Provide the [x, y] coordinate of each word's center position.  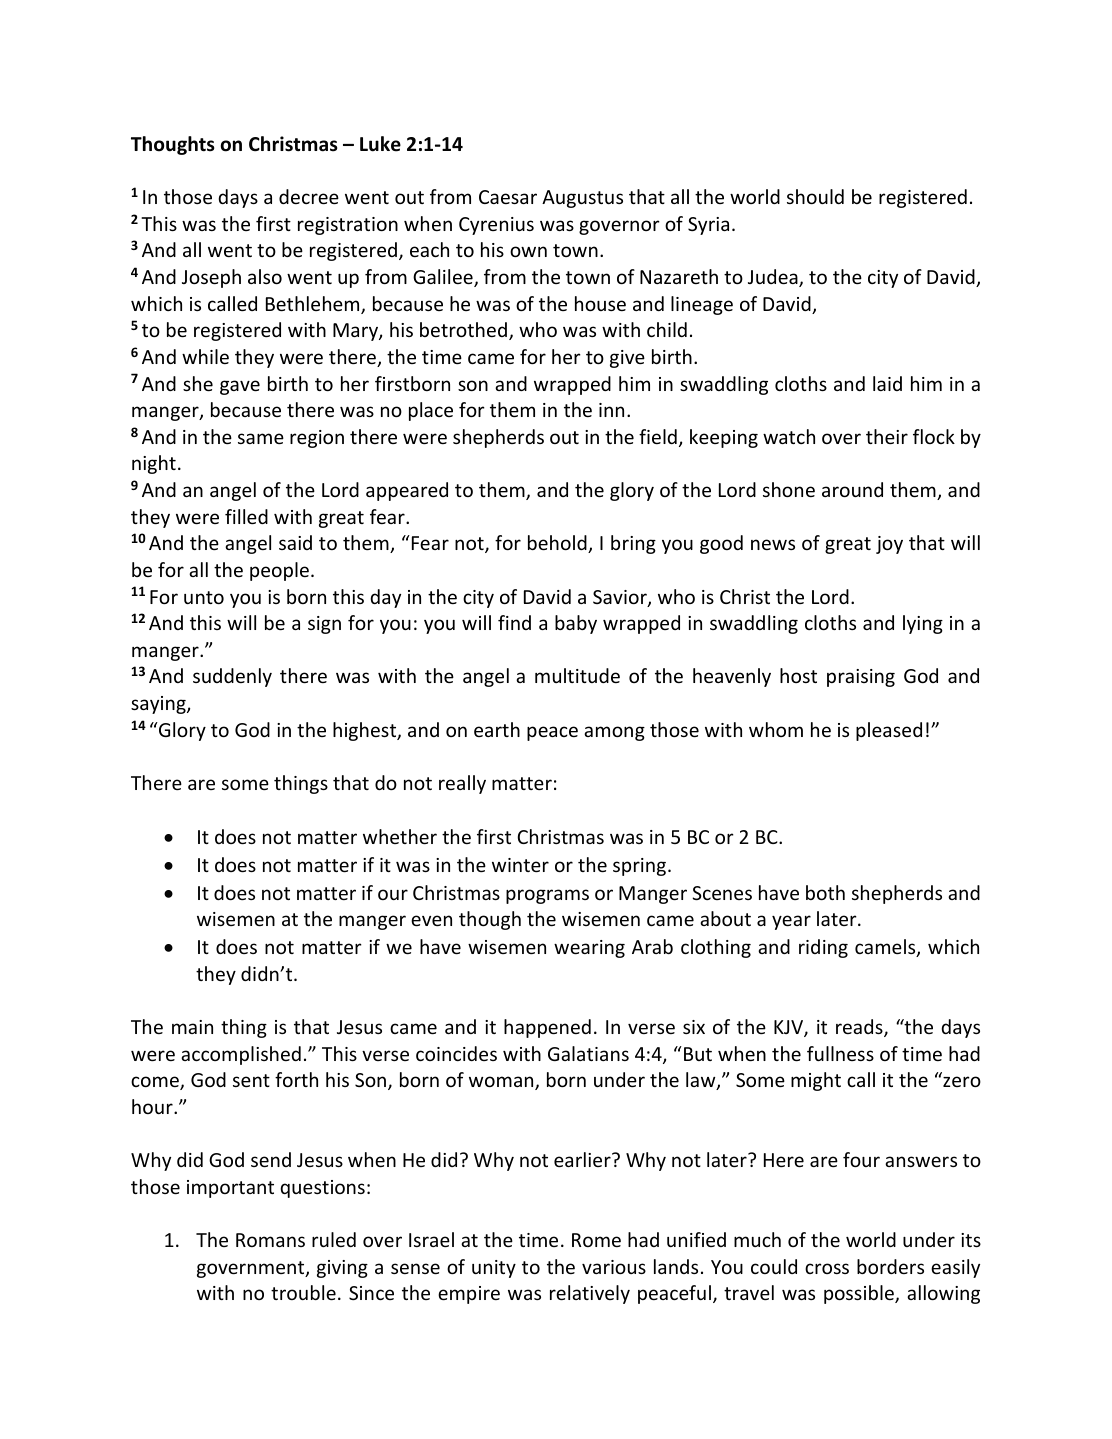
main [192, 1027]
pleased [889, 731]
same [261, 438]
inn [611, 410]
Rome [596, 1240]
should [815, 196]
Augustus [582, 199]
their [887, 436]
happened [547, 1028]
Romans [270, 1240]
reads [860, 1028]
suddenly [232, 677]
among [614, 733]
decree [309, 196]
